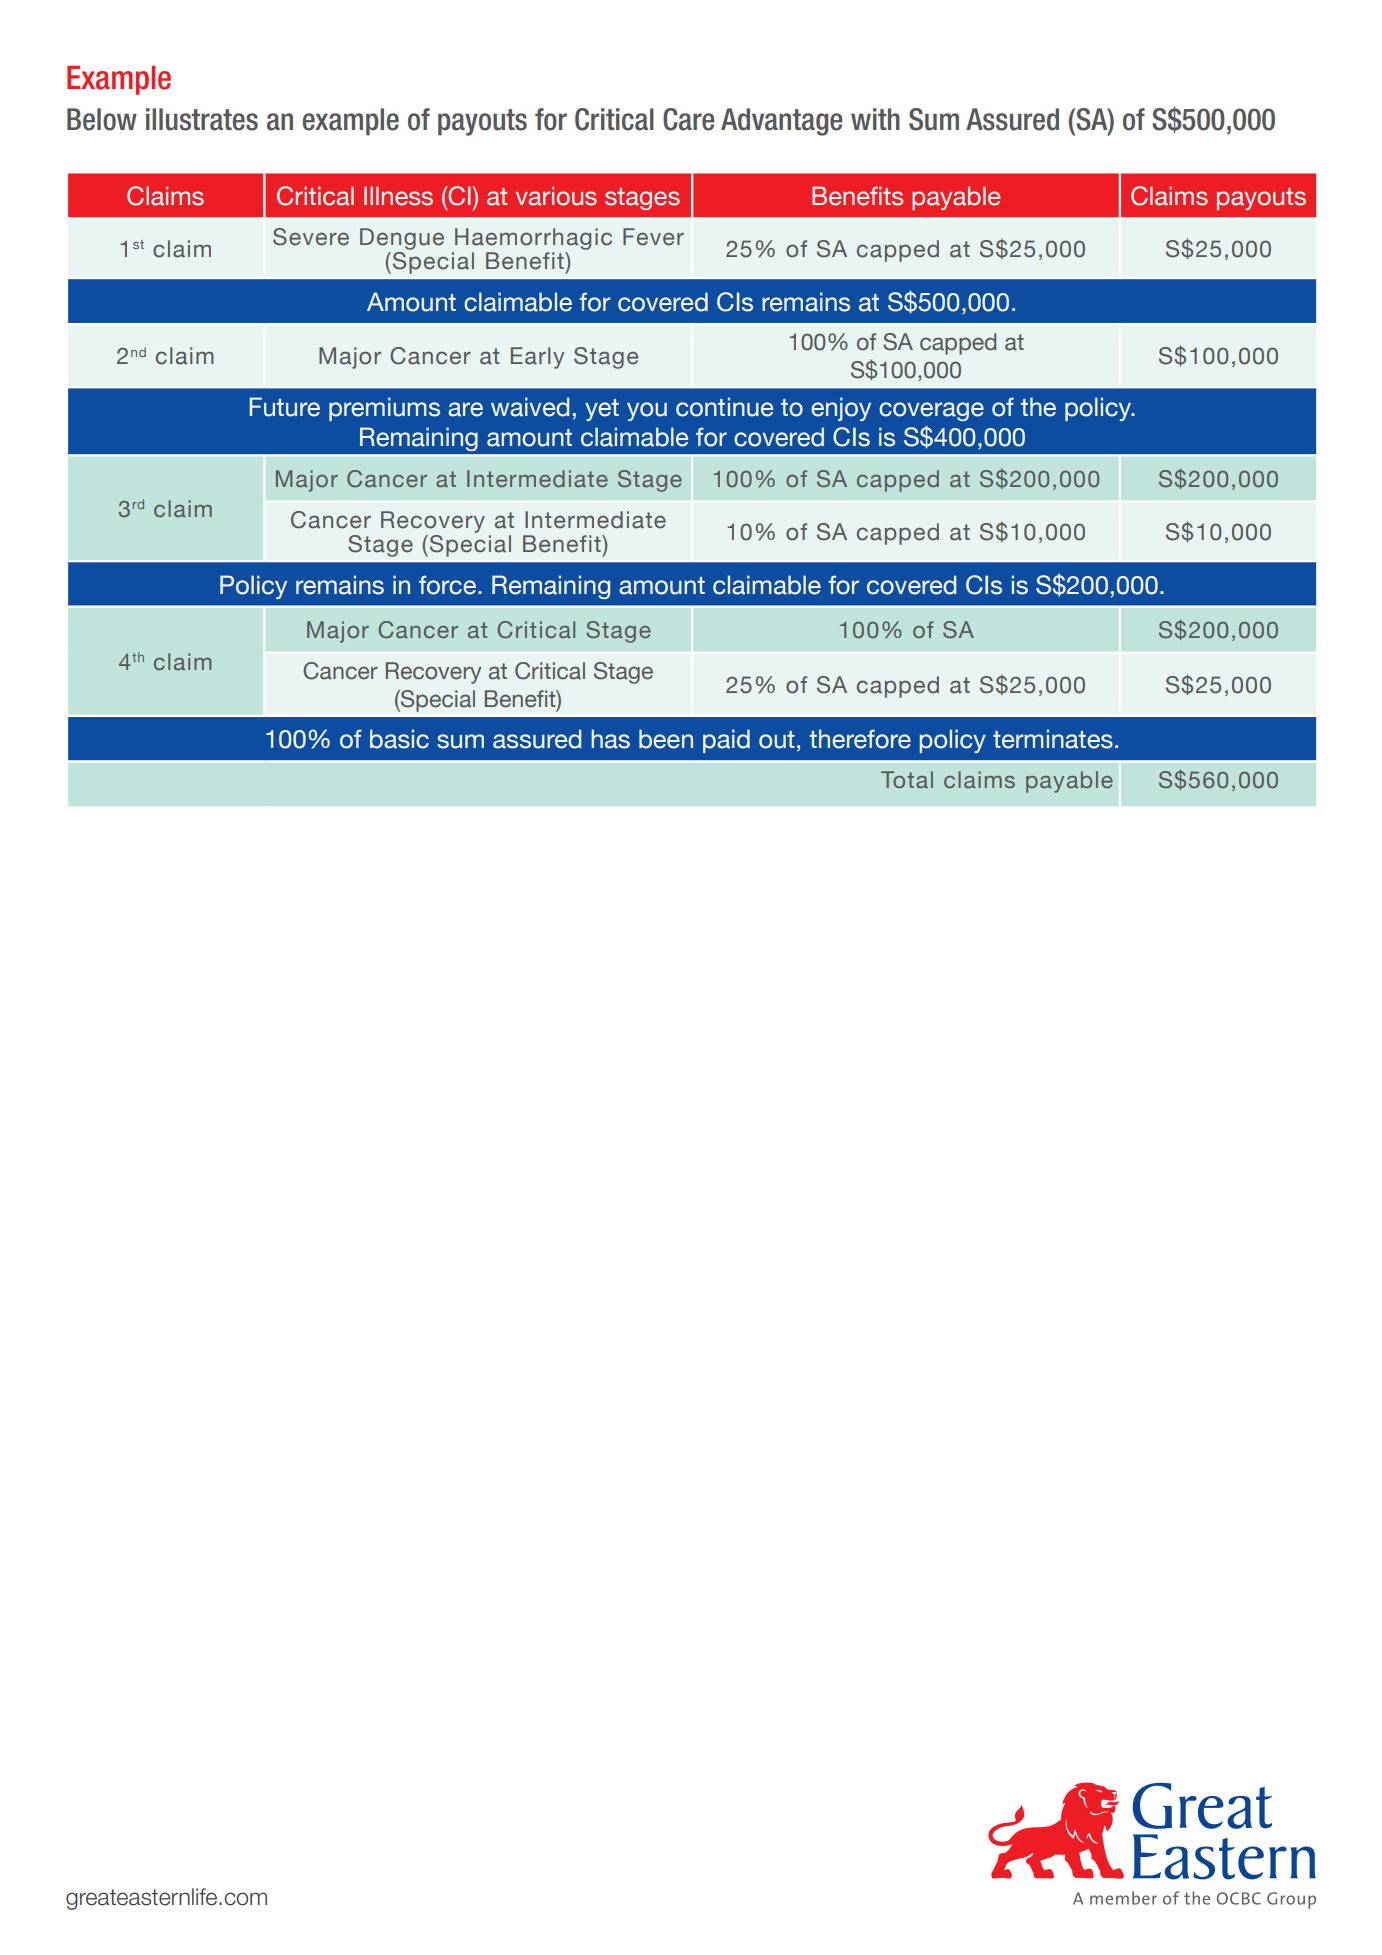 The image size is (1382, 1955). Describe the element at coordinates (688, 119) in the screenshot. I see `Care` at that location.
